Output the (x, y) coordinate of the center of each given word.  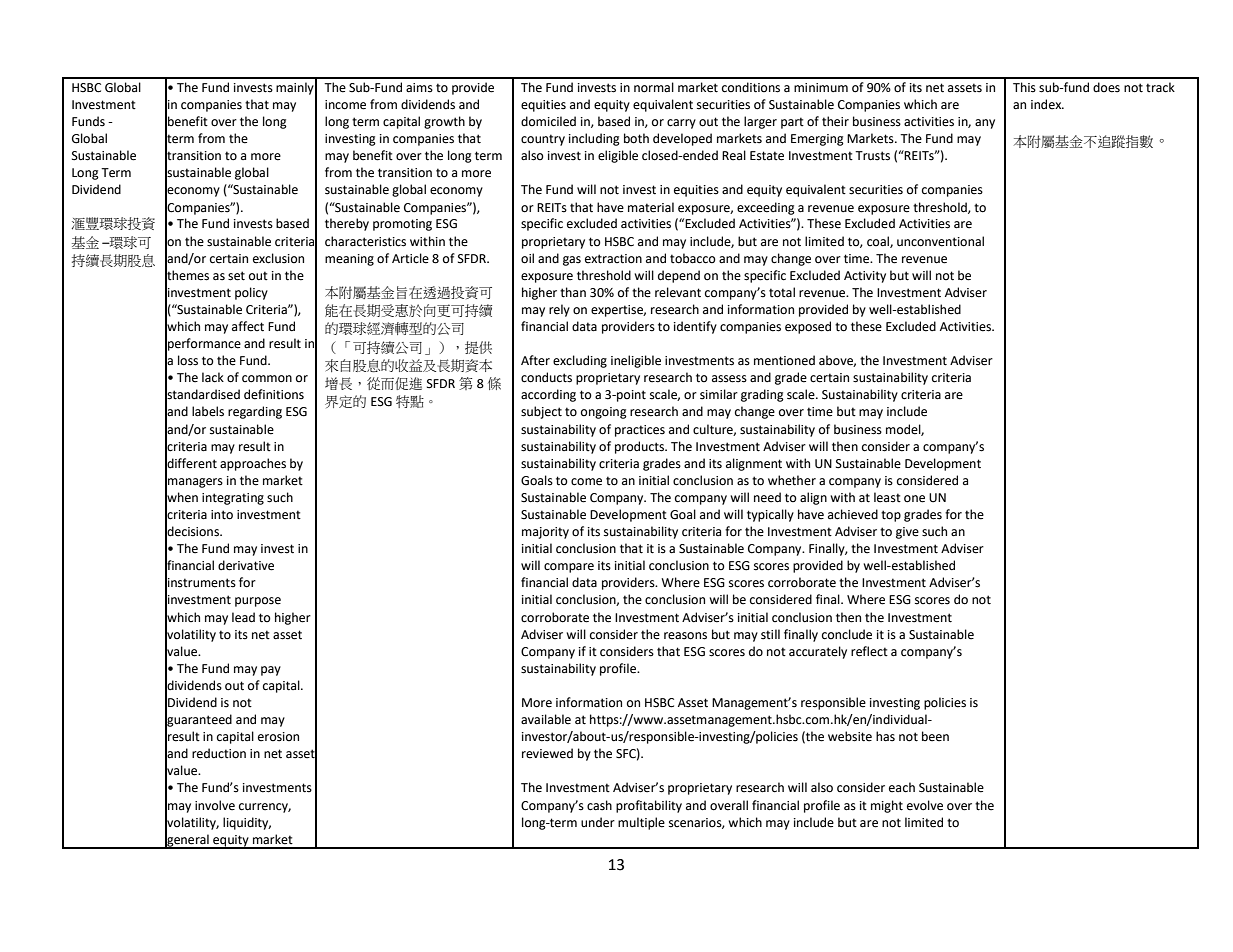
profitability (649, 806)
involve (215, 805)
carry (681, 124)
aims (419, 88)
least (887, 497)
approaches (253, 464)
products (641, 447)
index (1047, 104)
